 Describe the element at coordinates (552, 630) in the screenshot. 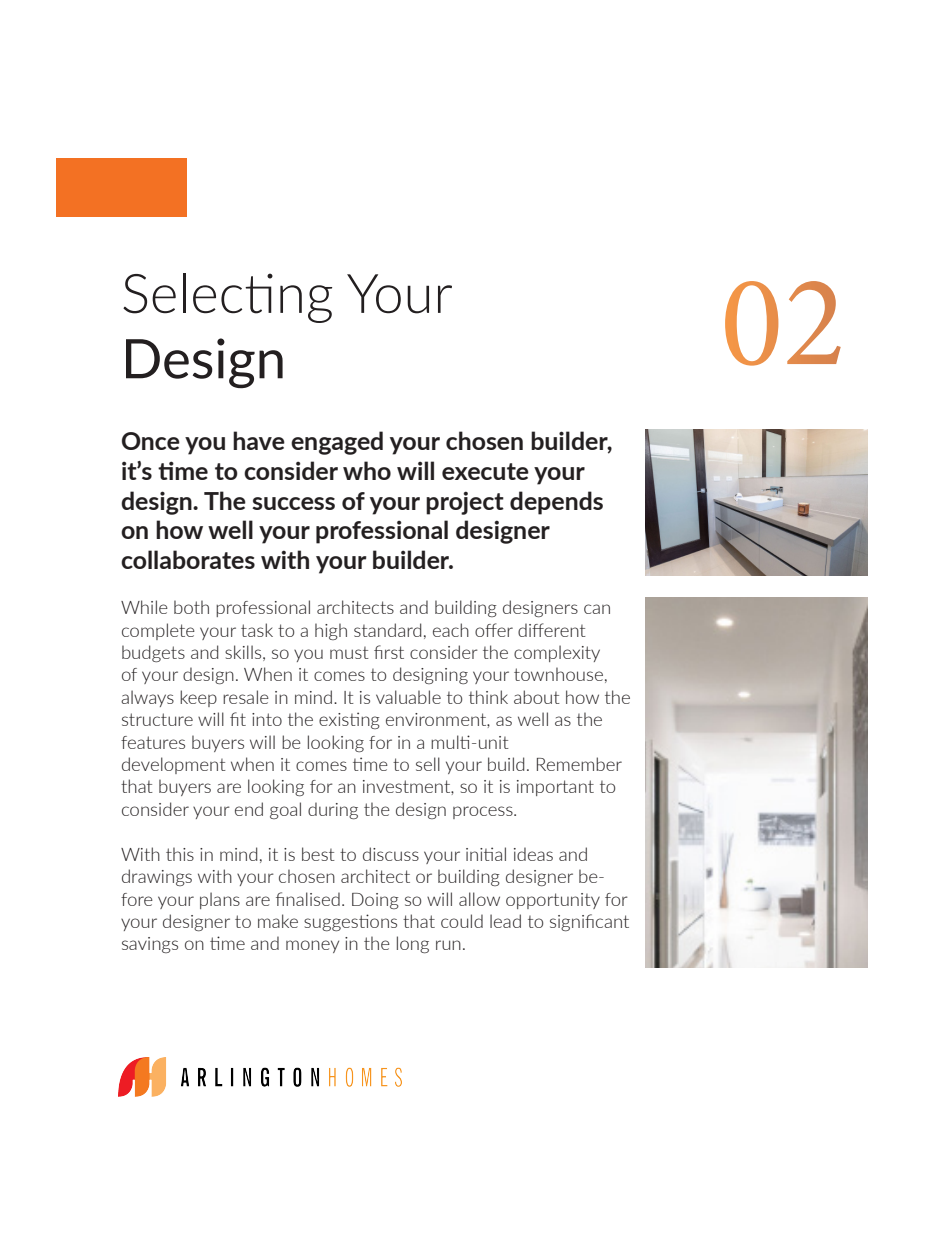

I see `different` at that location.
